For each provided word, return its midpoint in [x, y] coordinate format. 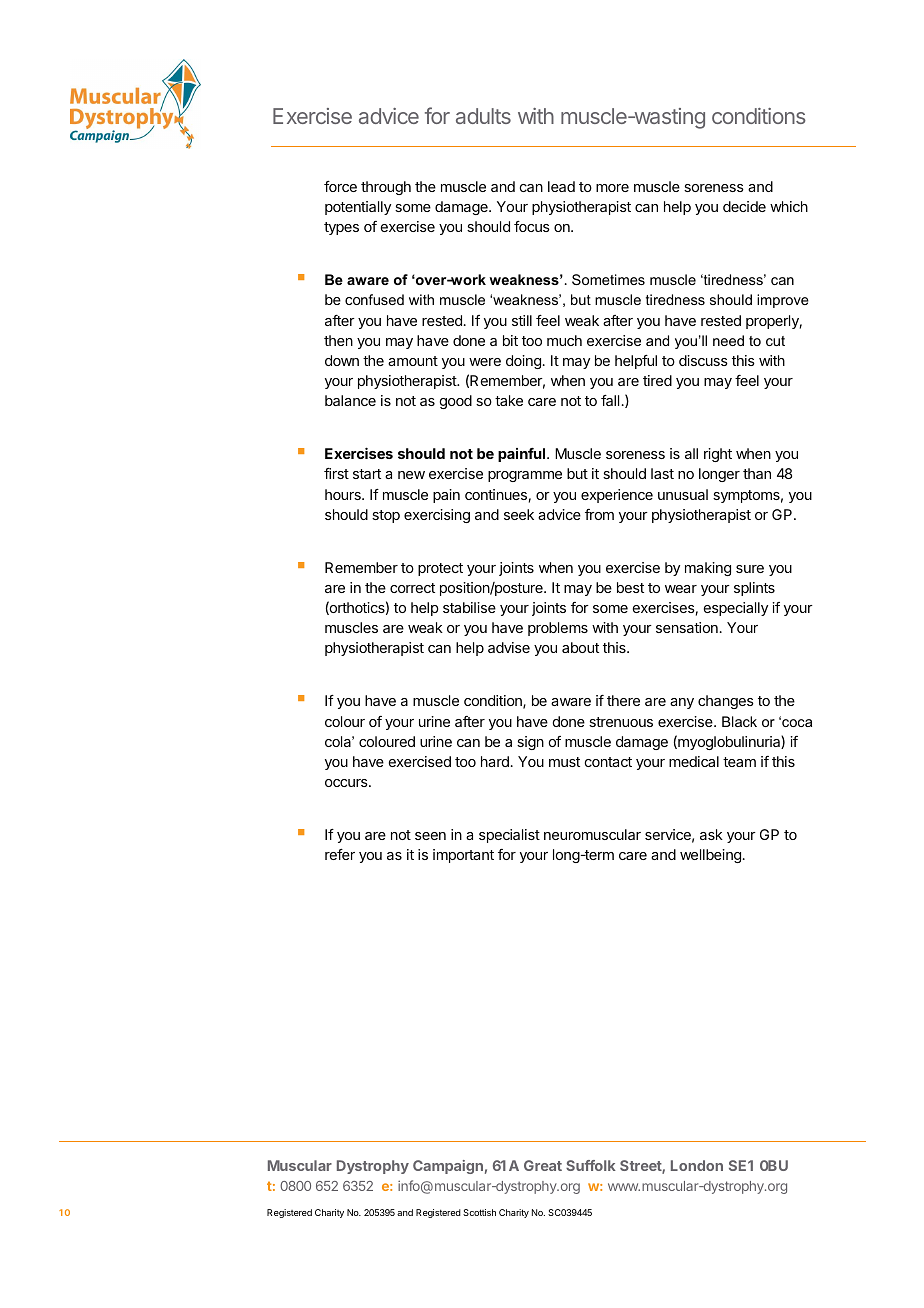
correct [412, 588]
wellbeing [710, 856]
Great [543, 1165]
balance [350, 400]
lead [561, 186]
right [718, 455]
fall [610, 400]
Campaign [448, 1167]
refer [340, 854]
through [386, 188]
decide [744, 206]
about [580, 647]
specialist [509, 836]
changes [726, 702]
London [697, 1165]
